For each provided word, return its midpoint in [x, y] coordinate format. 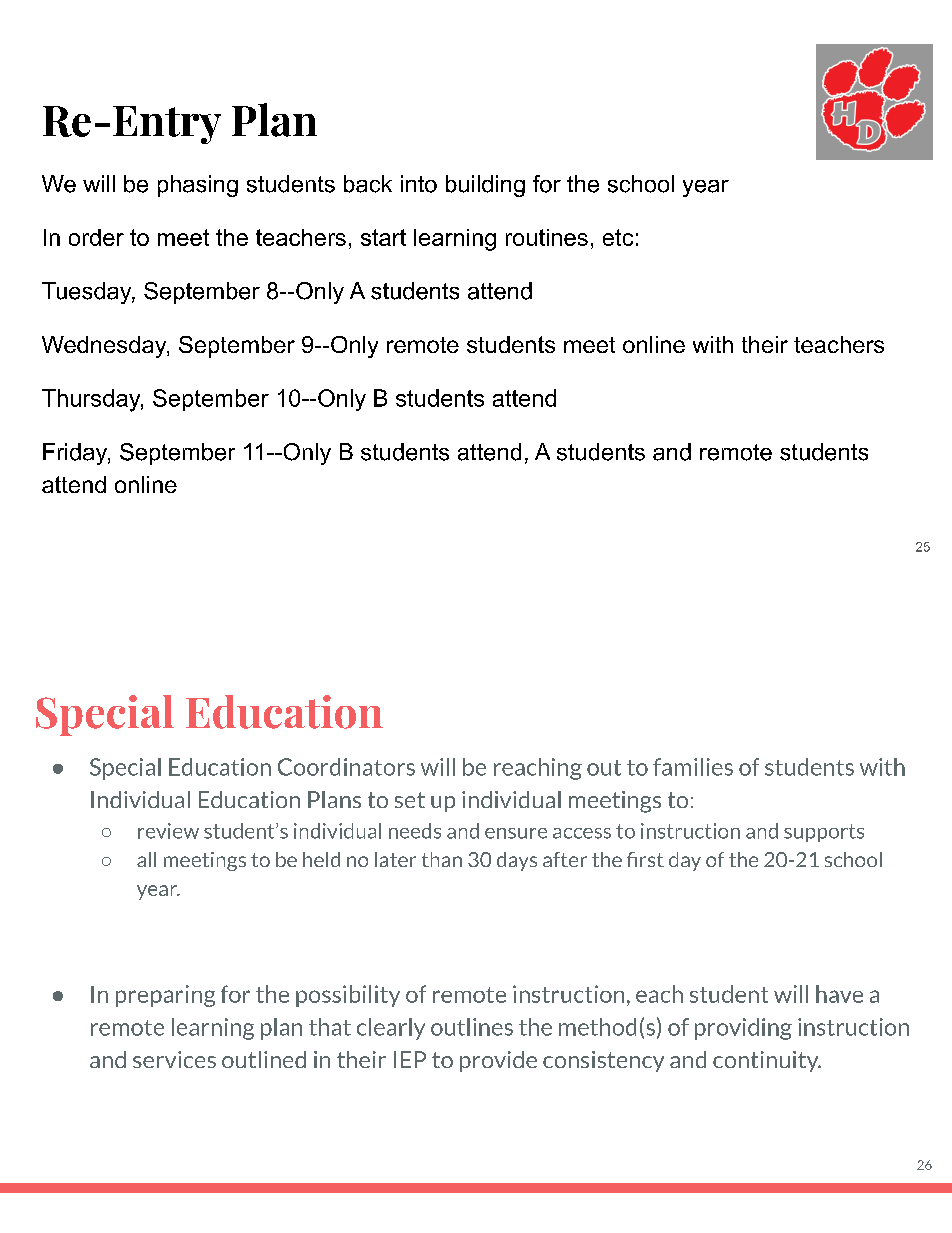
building [485, 186]
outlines [472, 1027]
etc [618, 237]
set [410, 800]
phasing [198, 186]
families [693, 767]
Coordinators [346, 767]
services [174, 1059]
